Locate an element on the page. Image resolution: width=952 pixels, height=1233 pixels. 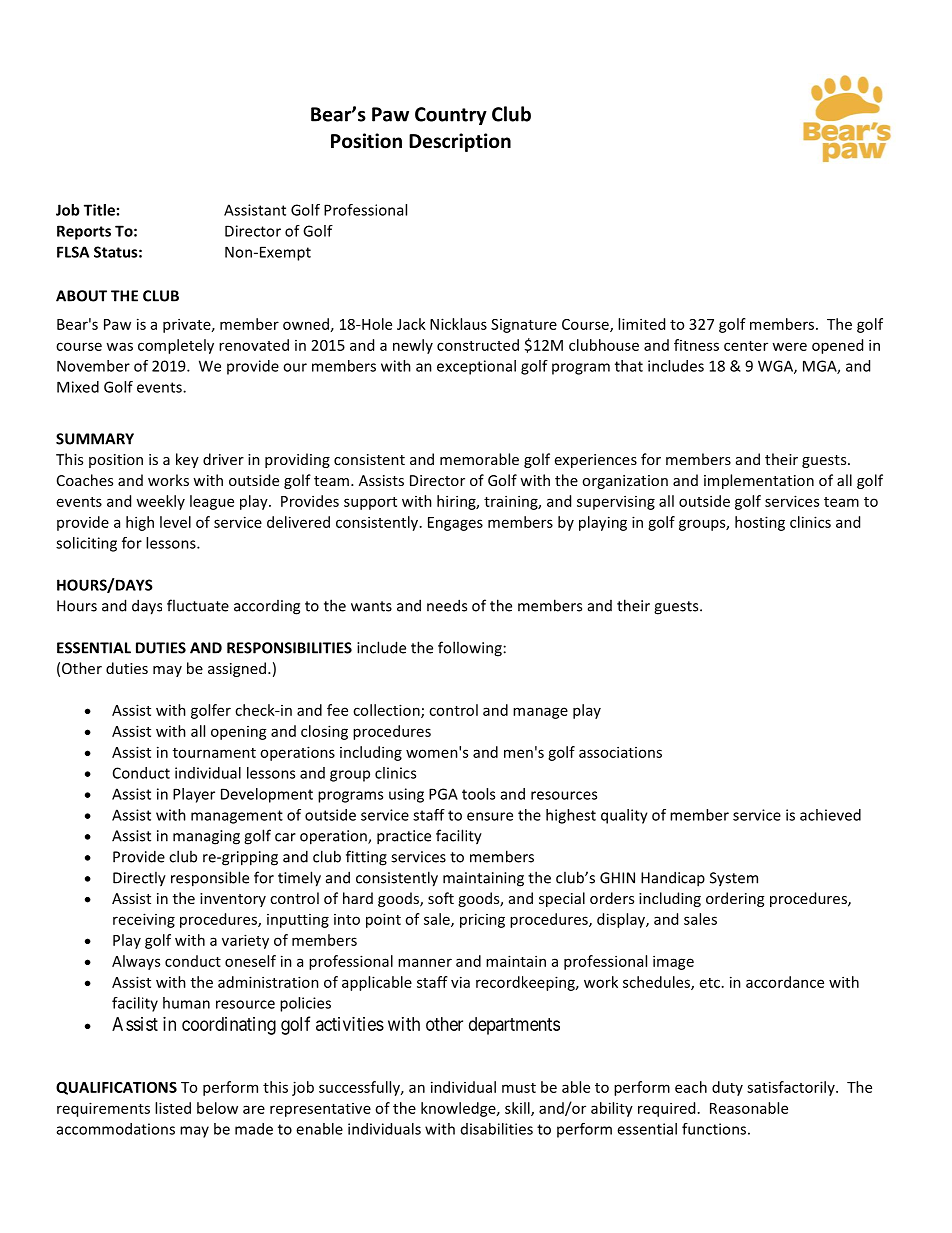
Title is located at coordinates (99, 210).
